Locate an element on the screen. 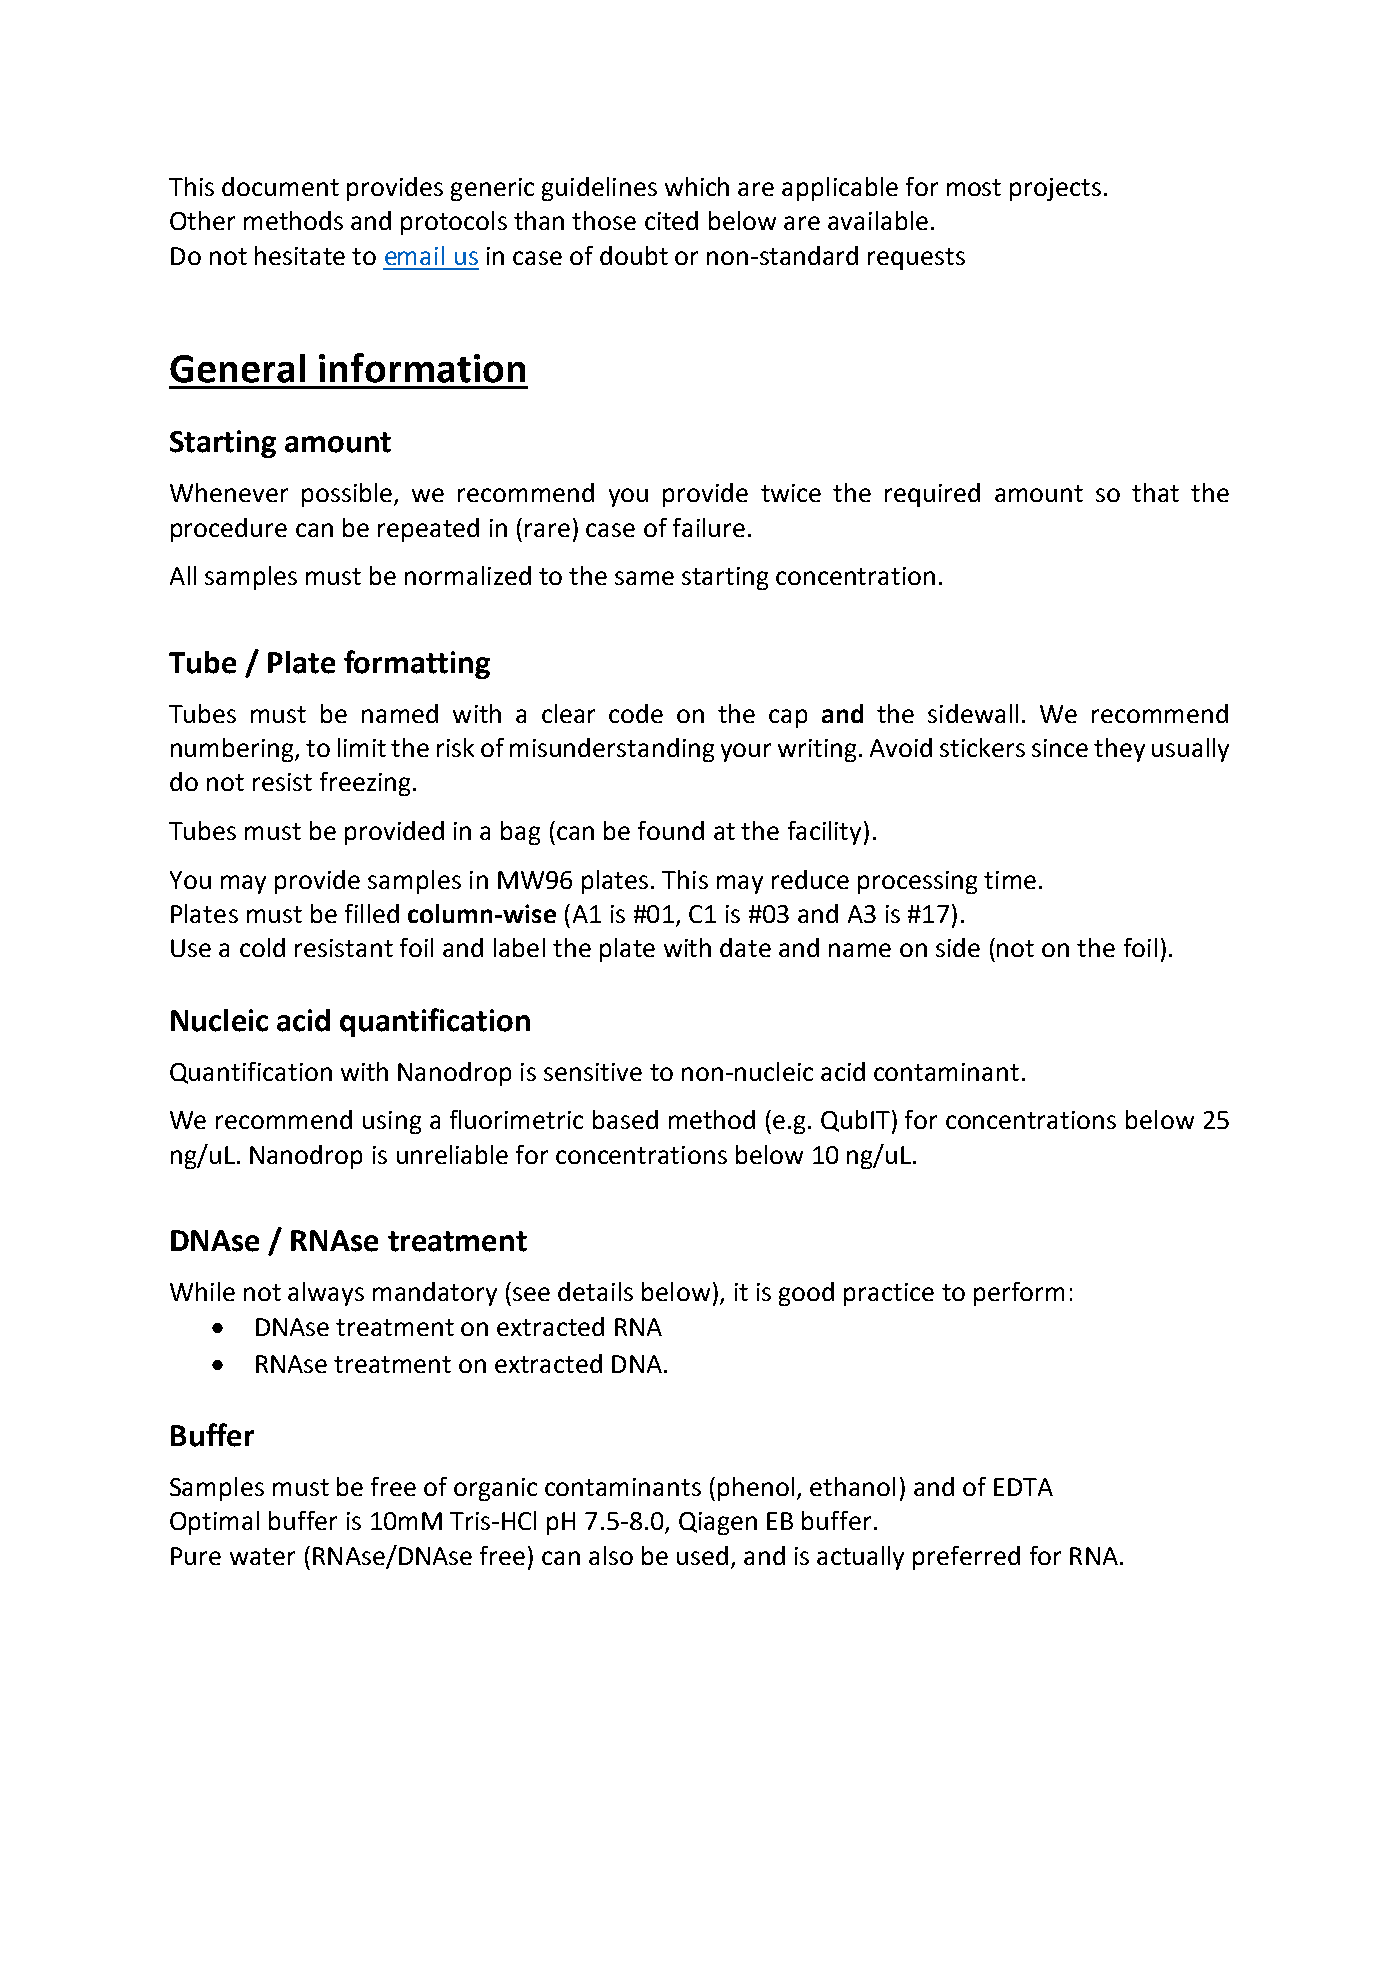  EDTA is located at coordinates (1023, 1487).
